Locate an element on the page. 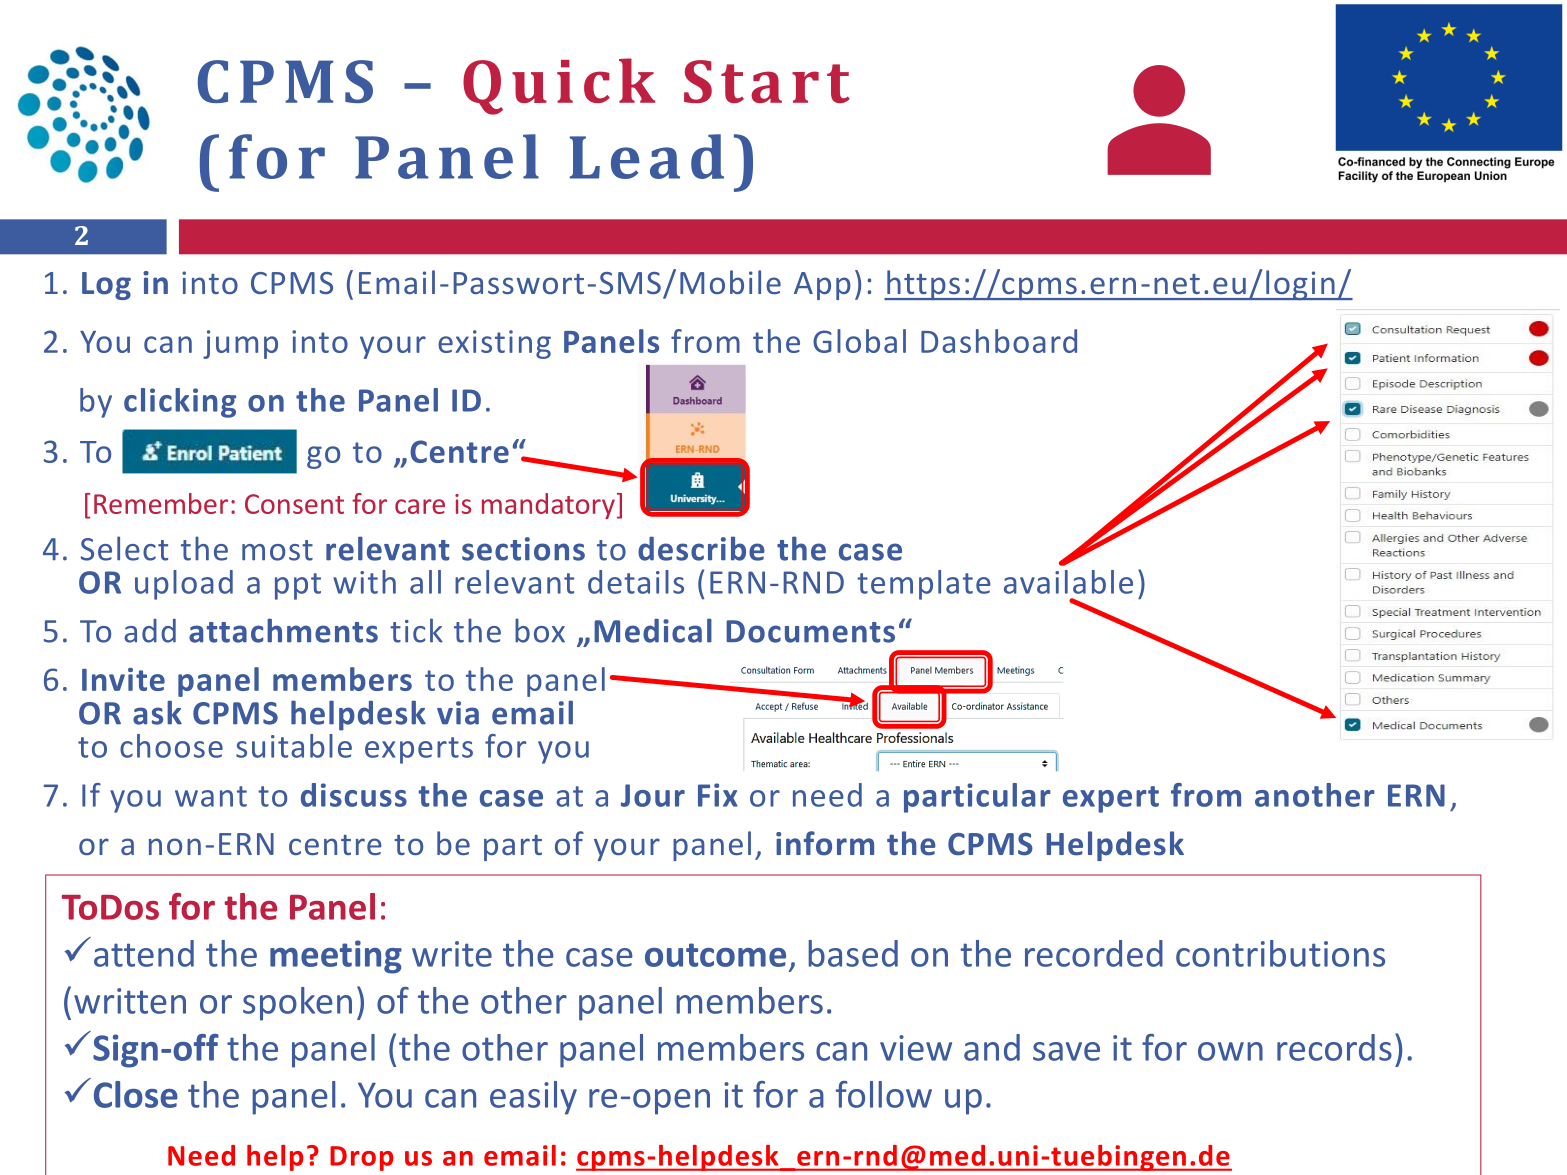  want is located at coordinates (211, 796).
